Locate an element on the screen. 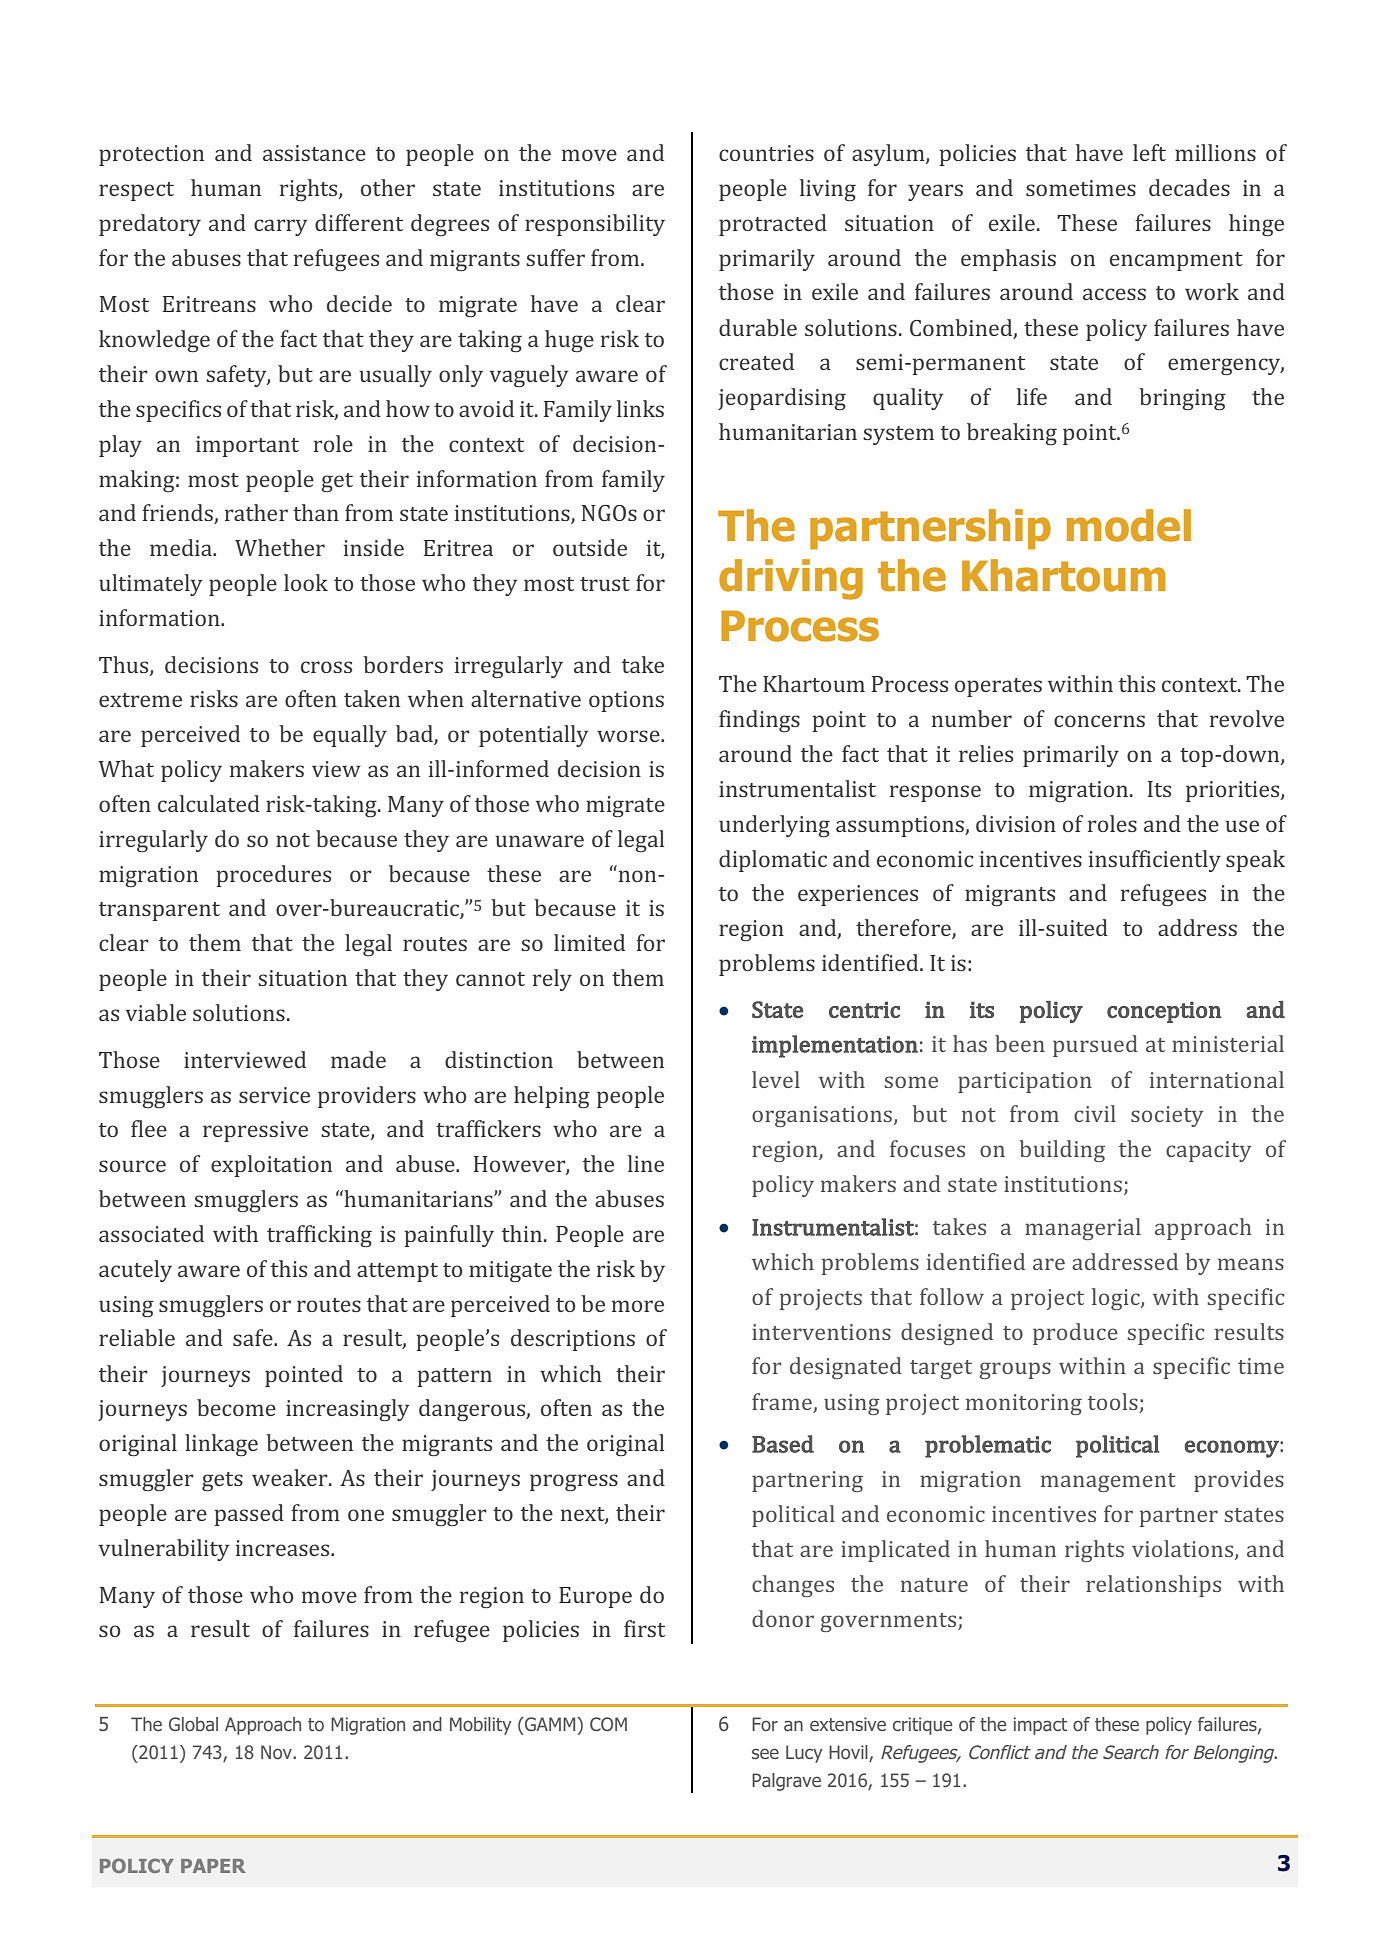  conception is located at coordinates (1164, 1012).
